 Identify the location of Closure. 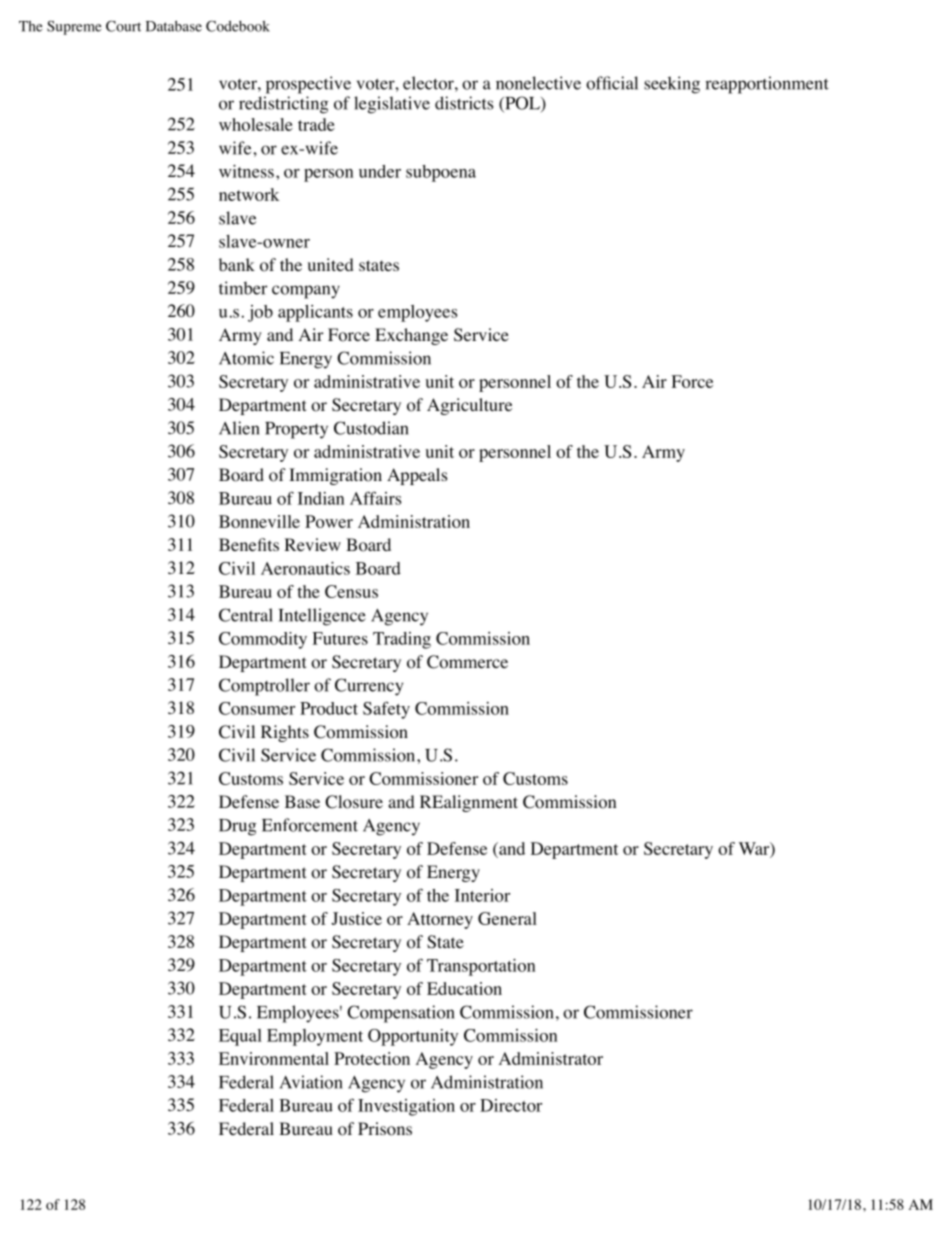
(354, 802).
